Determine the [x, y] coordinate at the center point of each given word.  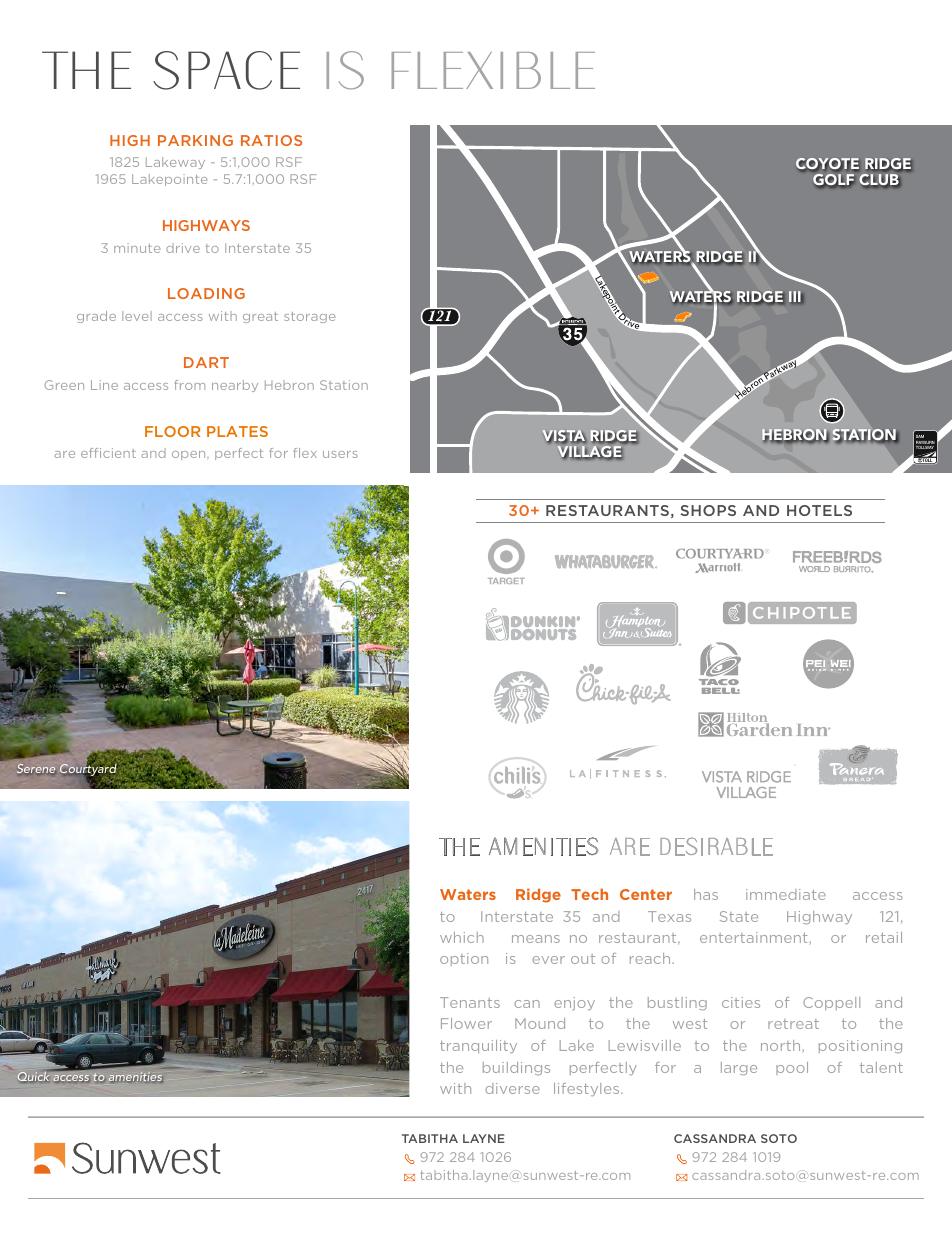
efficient [108, 453]
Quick [35, 1076]
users [340, 454]
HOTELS [819, 510]
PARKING [195, 140]
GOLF [833, 180]
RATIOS [271, 140]
